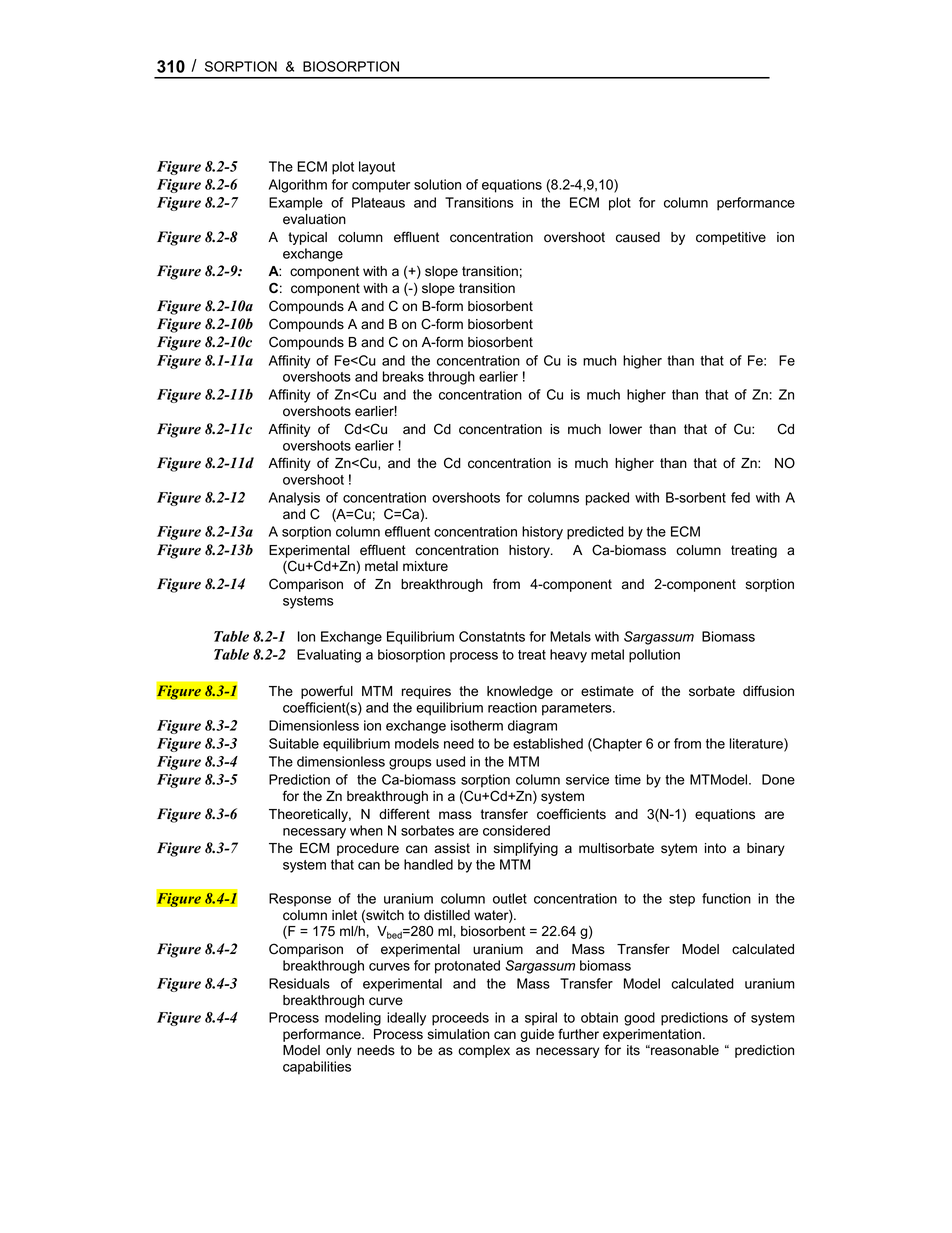 This page has width=952, height=1233. What do you see at coordinates (437, 184) in the page?
I see `solution` at bounding box center [437, 184].
